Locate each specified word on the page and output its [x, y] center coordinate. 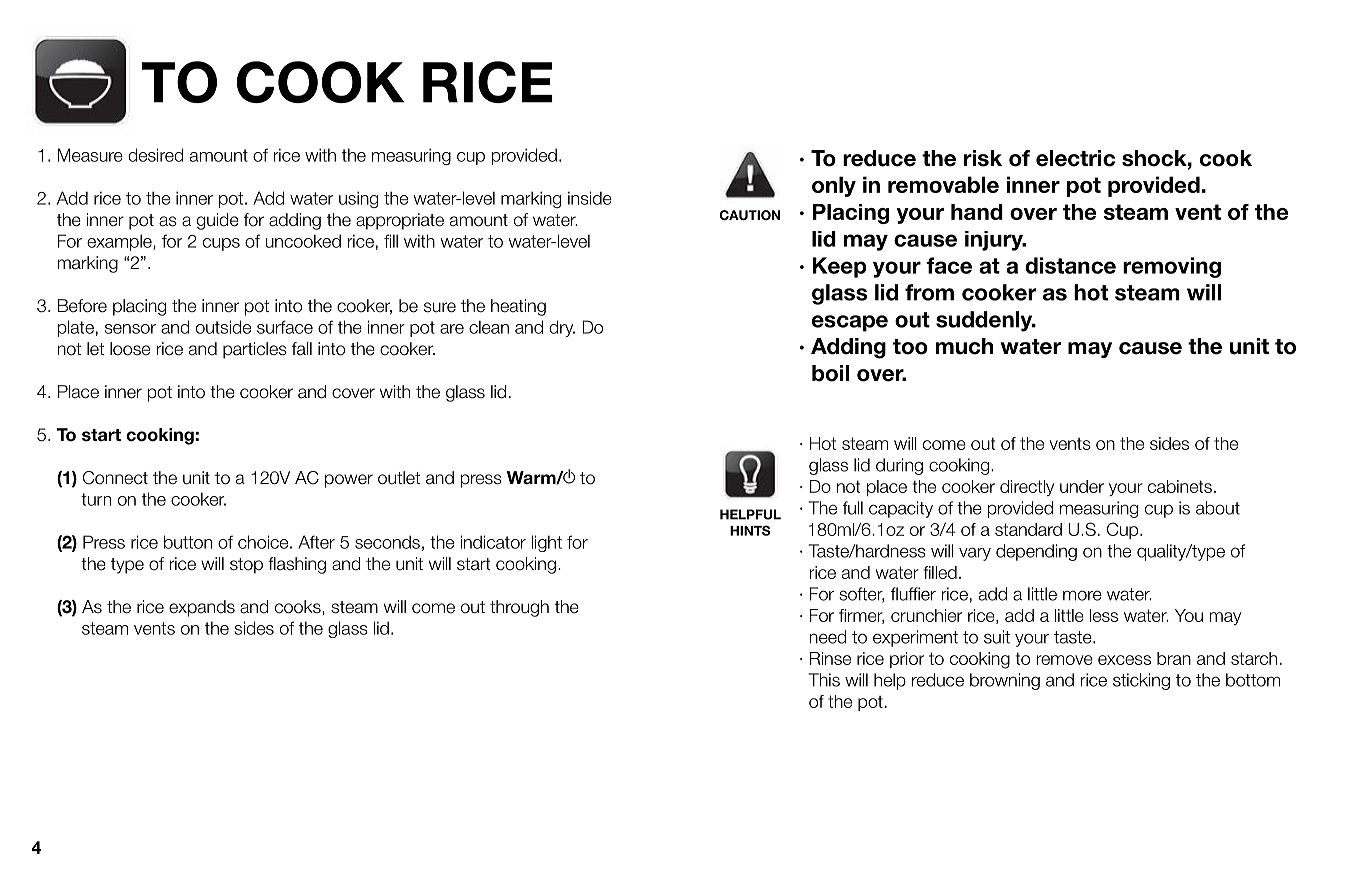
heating [518, 307]
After [316, 542]
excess [1124, 660]
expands [202, 608]
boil [830, 373]
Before [82, 306]
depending [1036, 552]
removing [1172, 267]
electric [1075, 158]
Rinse [830, 658]
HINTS [750, 530]
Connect [115, 478]
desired [156, 155]
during [899, 466]
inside [590, 198]
